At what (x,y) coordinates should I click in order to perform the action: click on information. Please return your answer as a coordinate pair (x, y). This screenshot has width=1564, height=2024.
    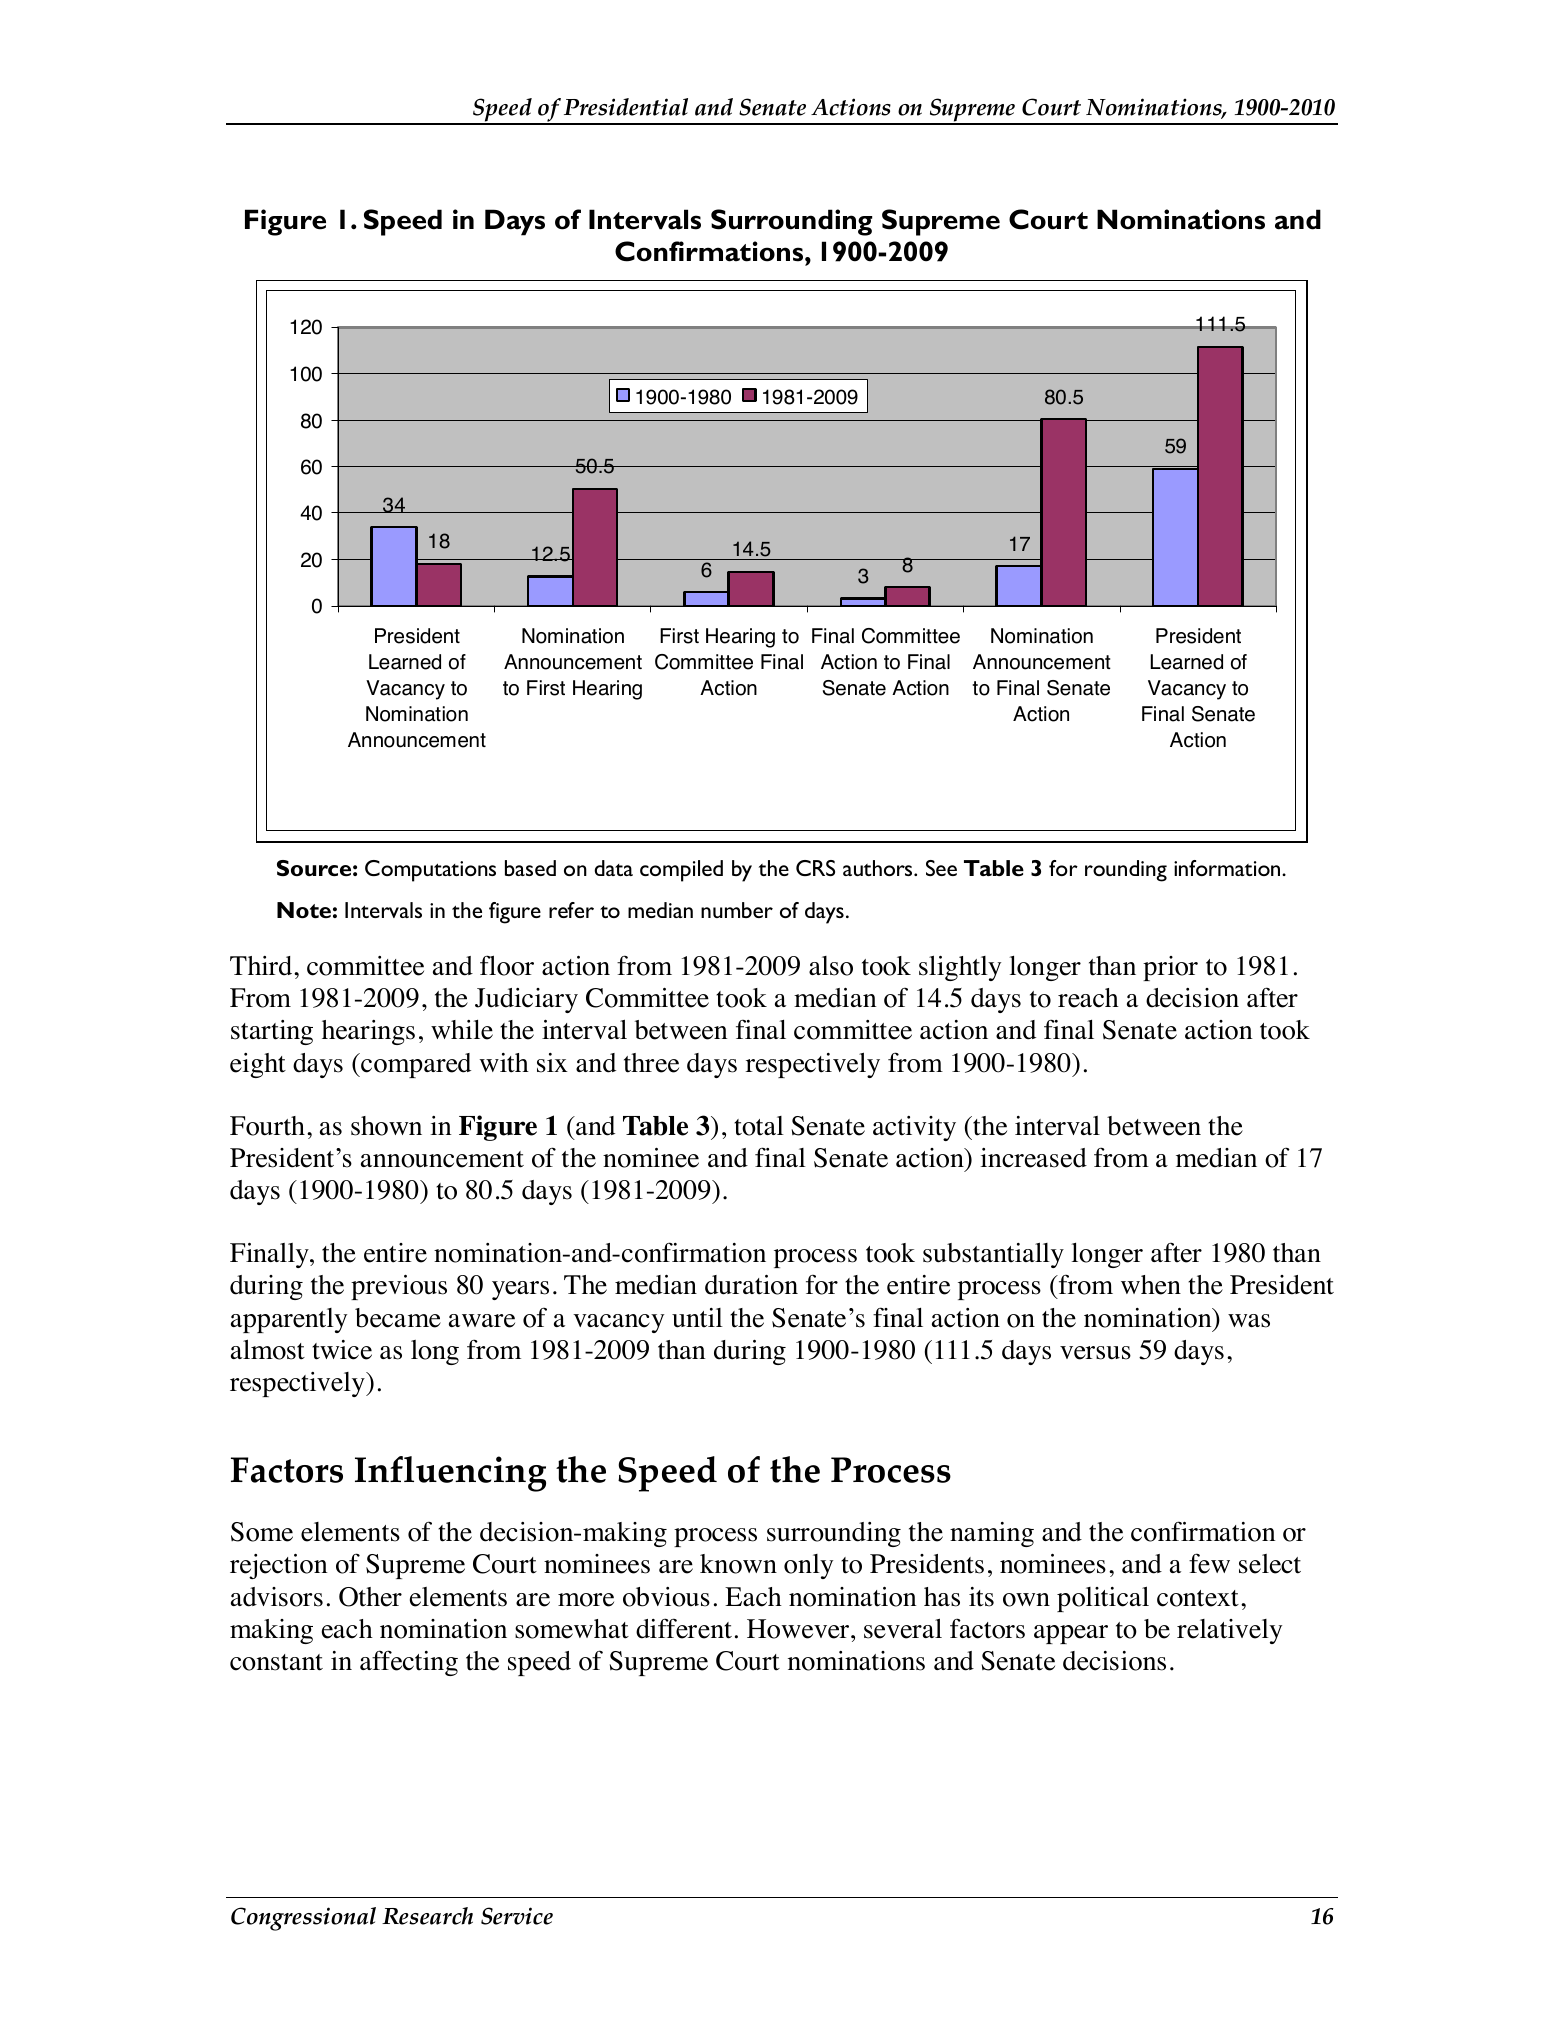
    Looking at the image, I should click on (1228, 868).
